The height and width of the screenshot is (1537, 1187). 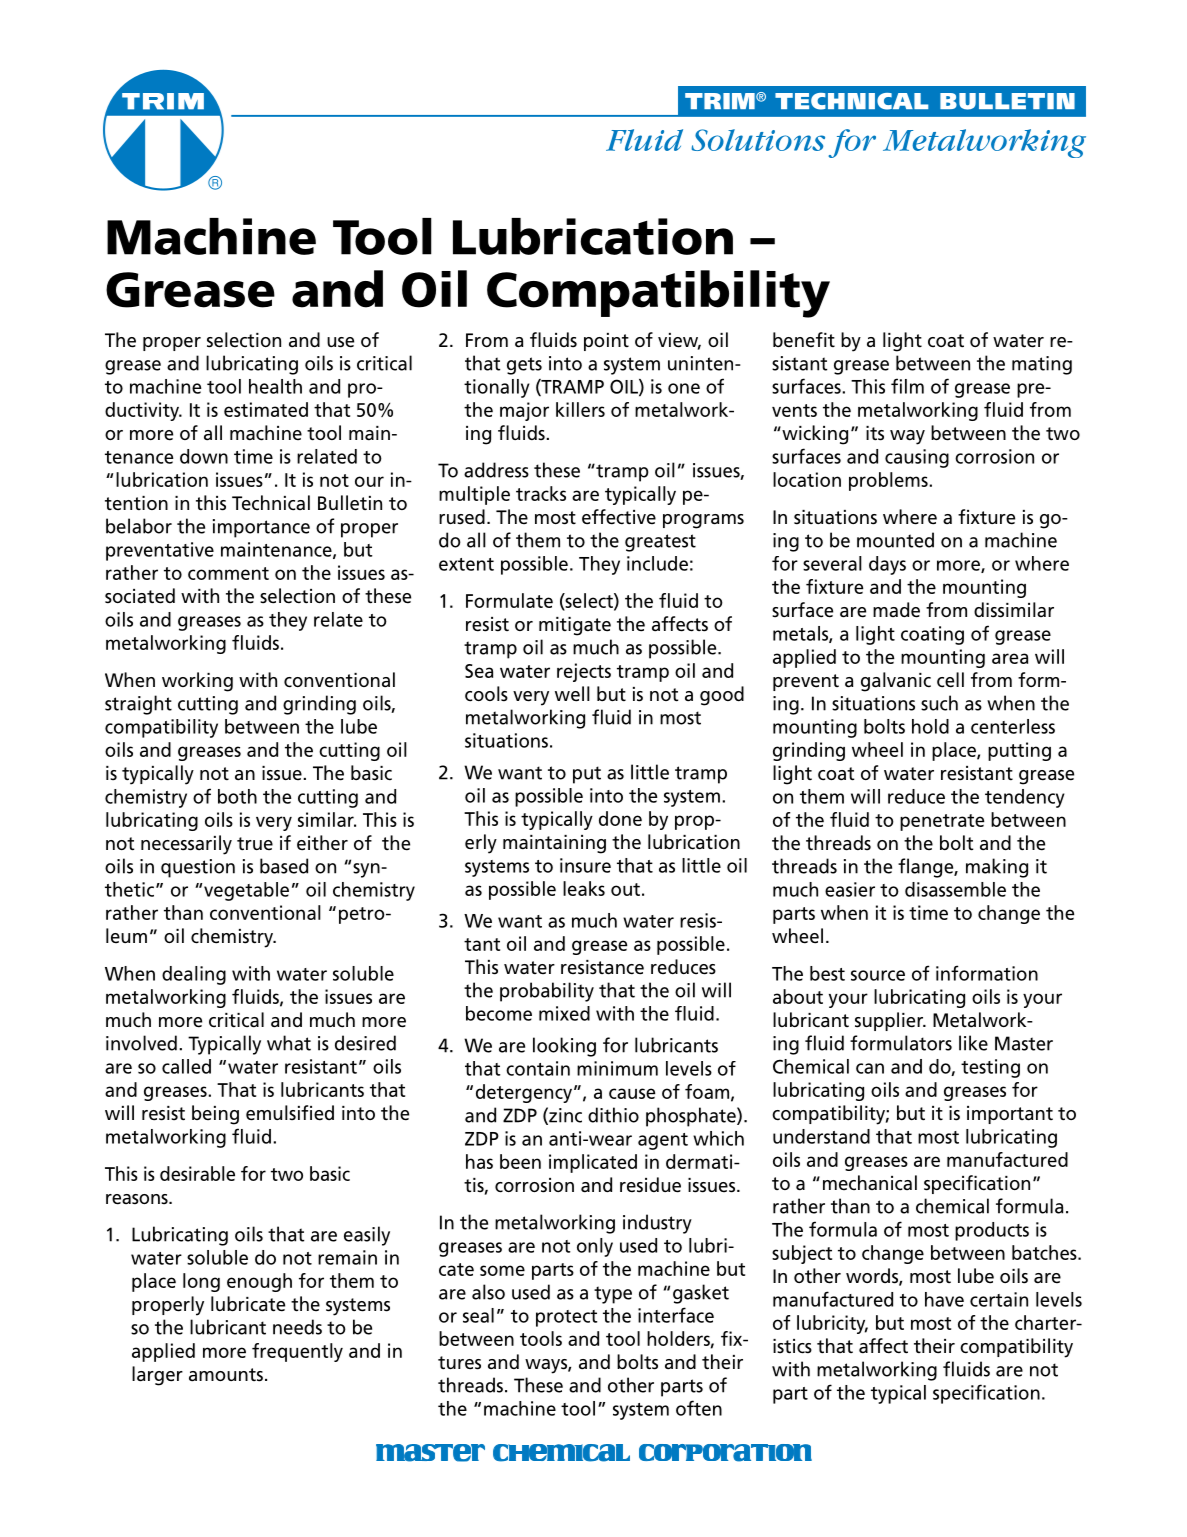 What do you see at coordinates (246, 891) in the screenshot?
I see `vegetable` at bounding box center [246, 891].
